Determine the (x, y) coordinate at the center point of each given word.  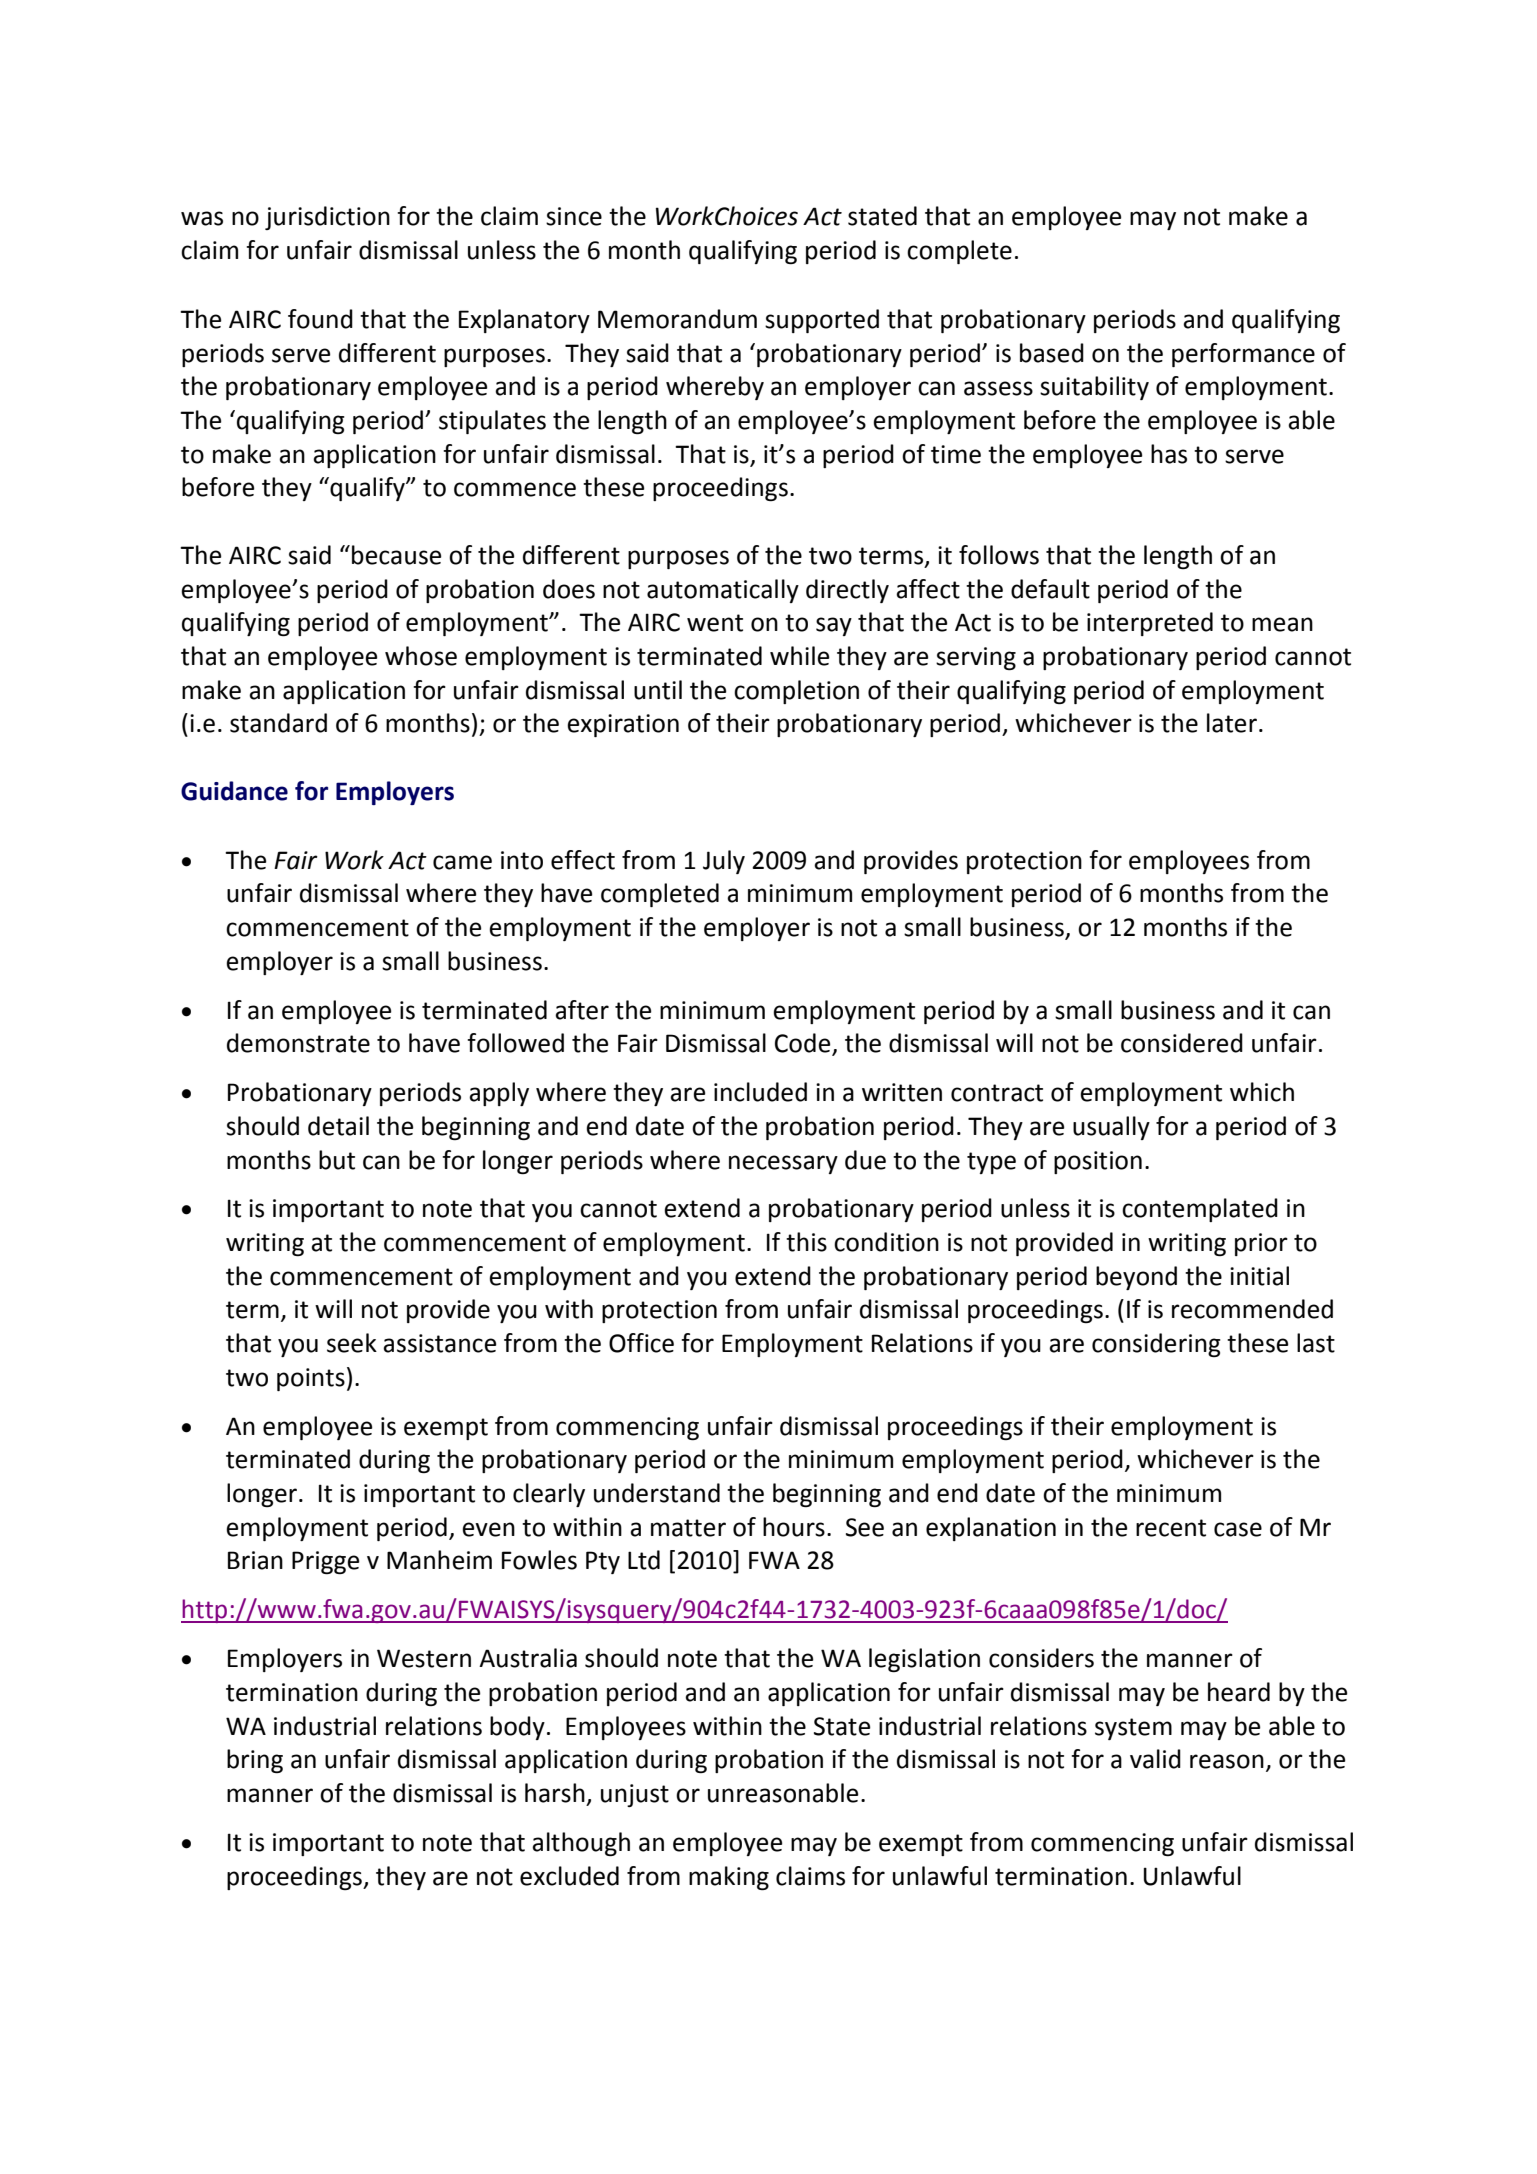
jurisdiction (327, 218)
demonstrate (298, 1043)
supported (822, 321)
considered (1182, 1043)
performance (1243, 355)
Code (804, 1044)
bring (255, 1761)
